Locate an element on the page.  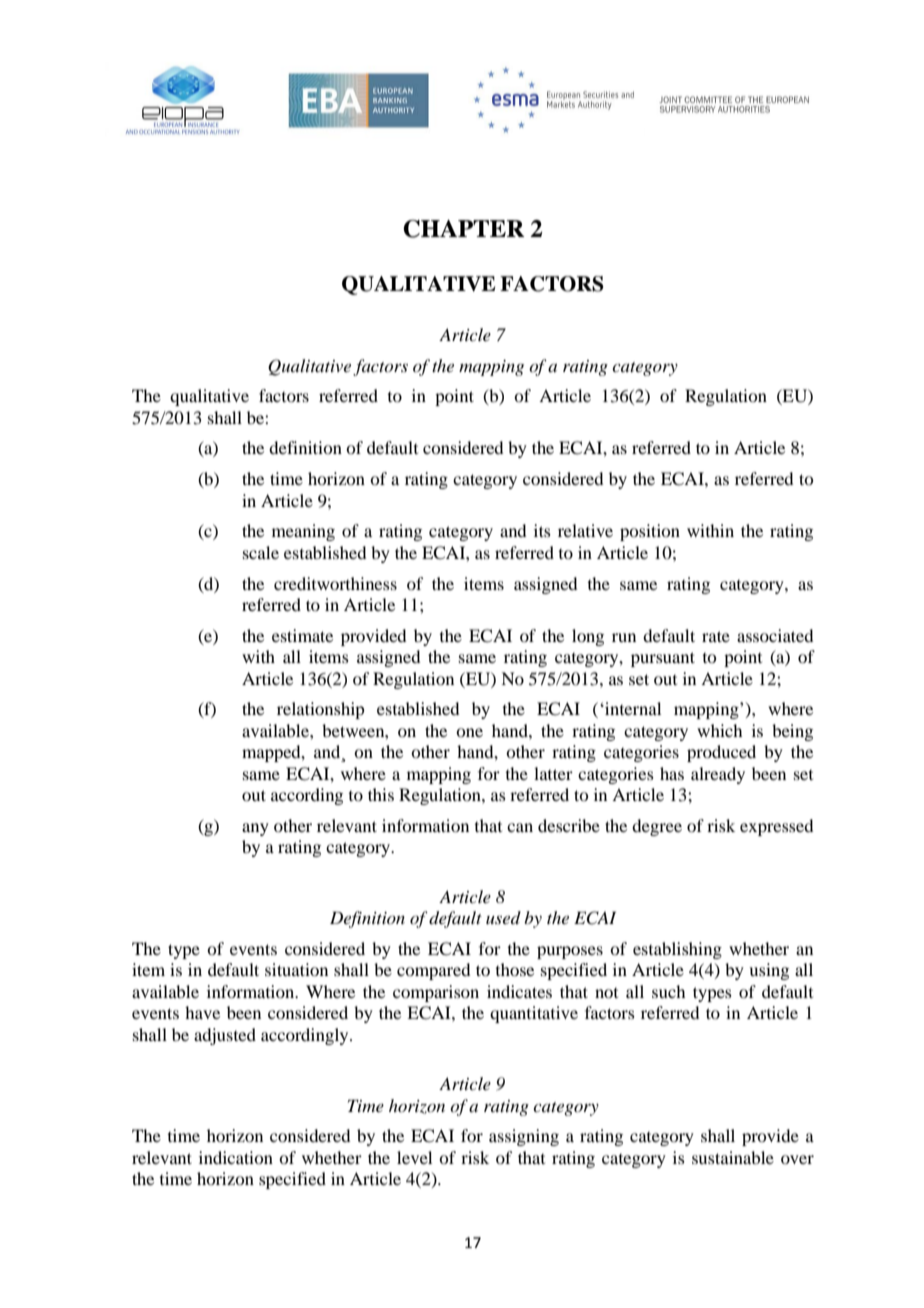
assigning is located at coordinates (524, 1137).
